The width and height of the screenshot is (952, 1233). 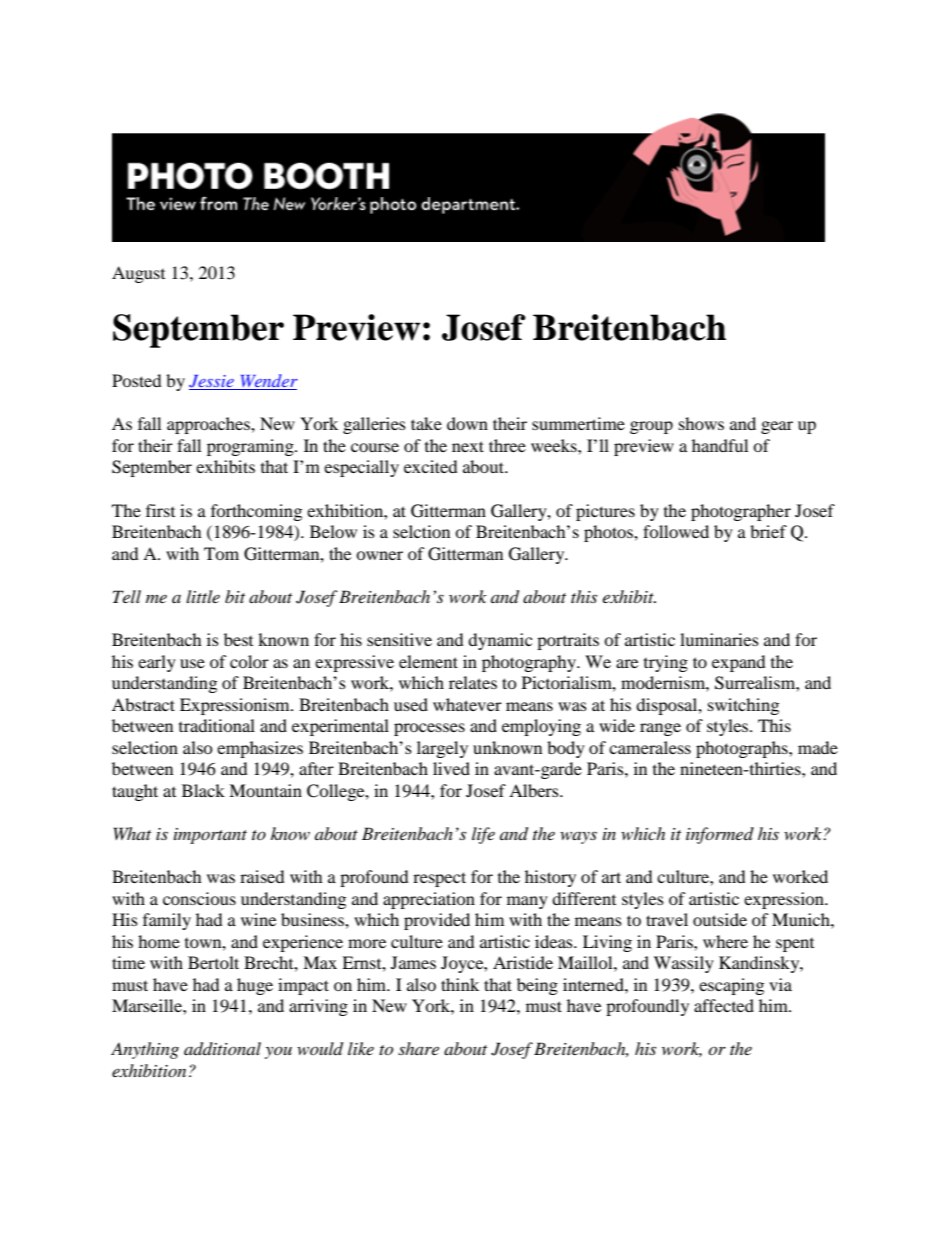 I want to click on excited, so click(x=431, y=466).
